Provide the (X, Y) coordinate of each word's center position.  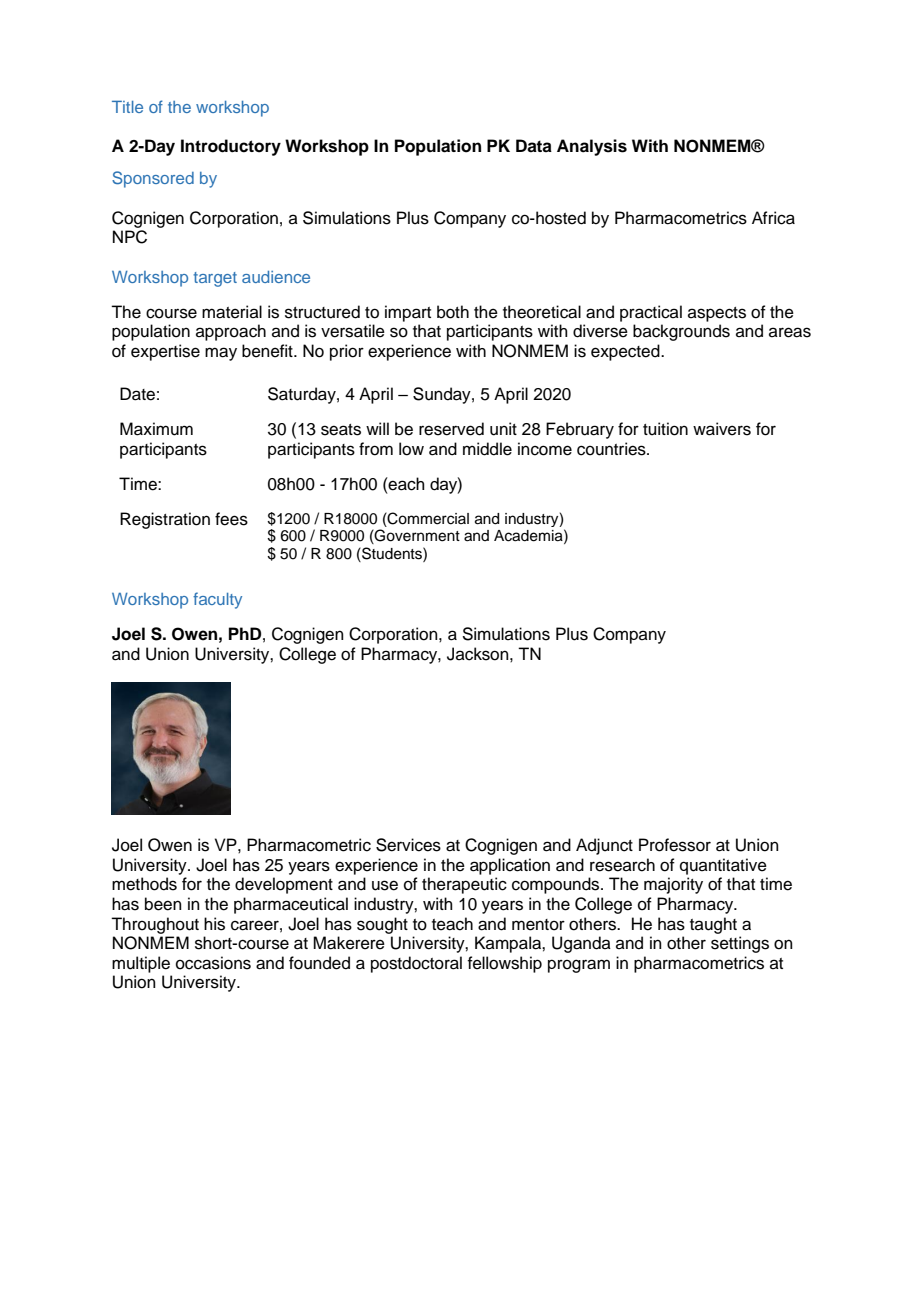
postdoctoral (416, 964)
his (214, 924)
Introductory (231, 147)
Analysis (592, 147)
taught (713, 925)
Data (534, 146)
